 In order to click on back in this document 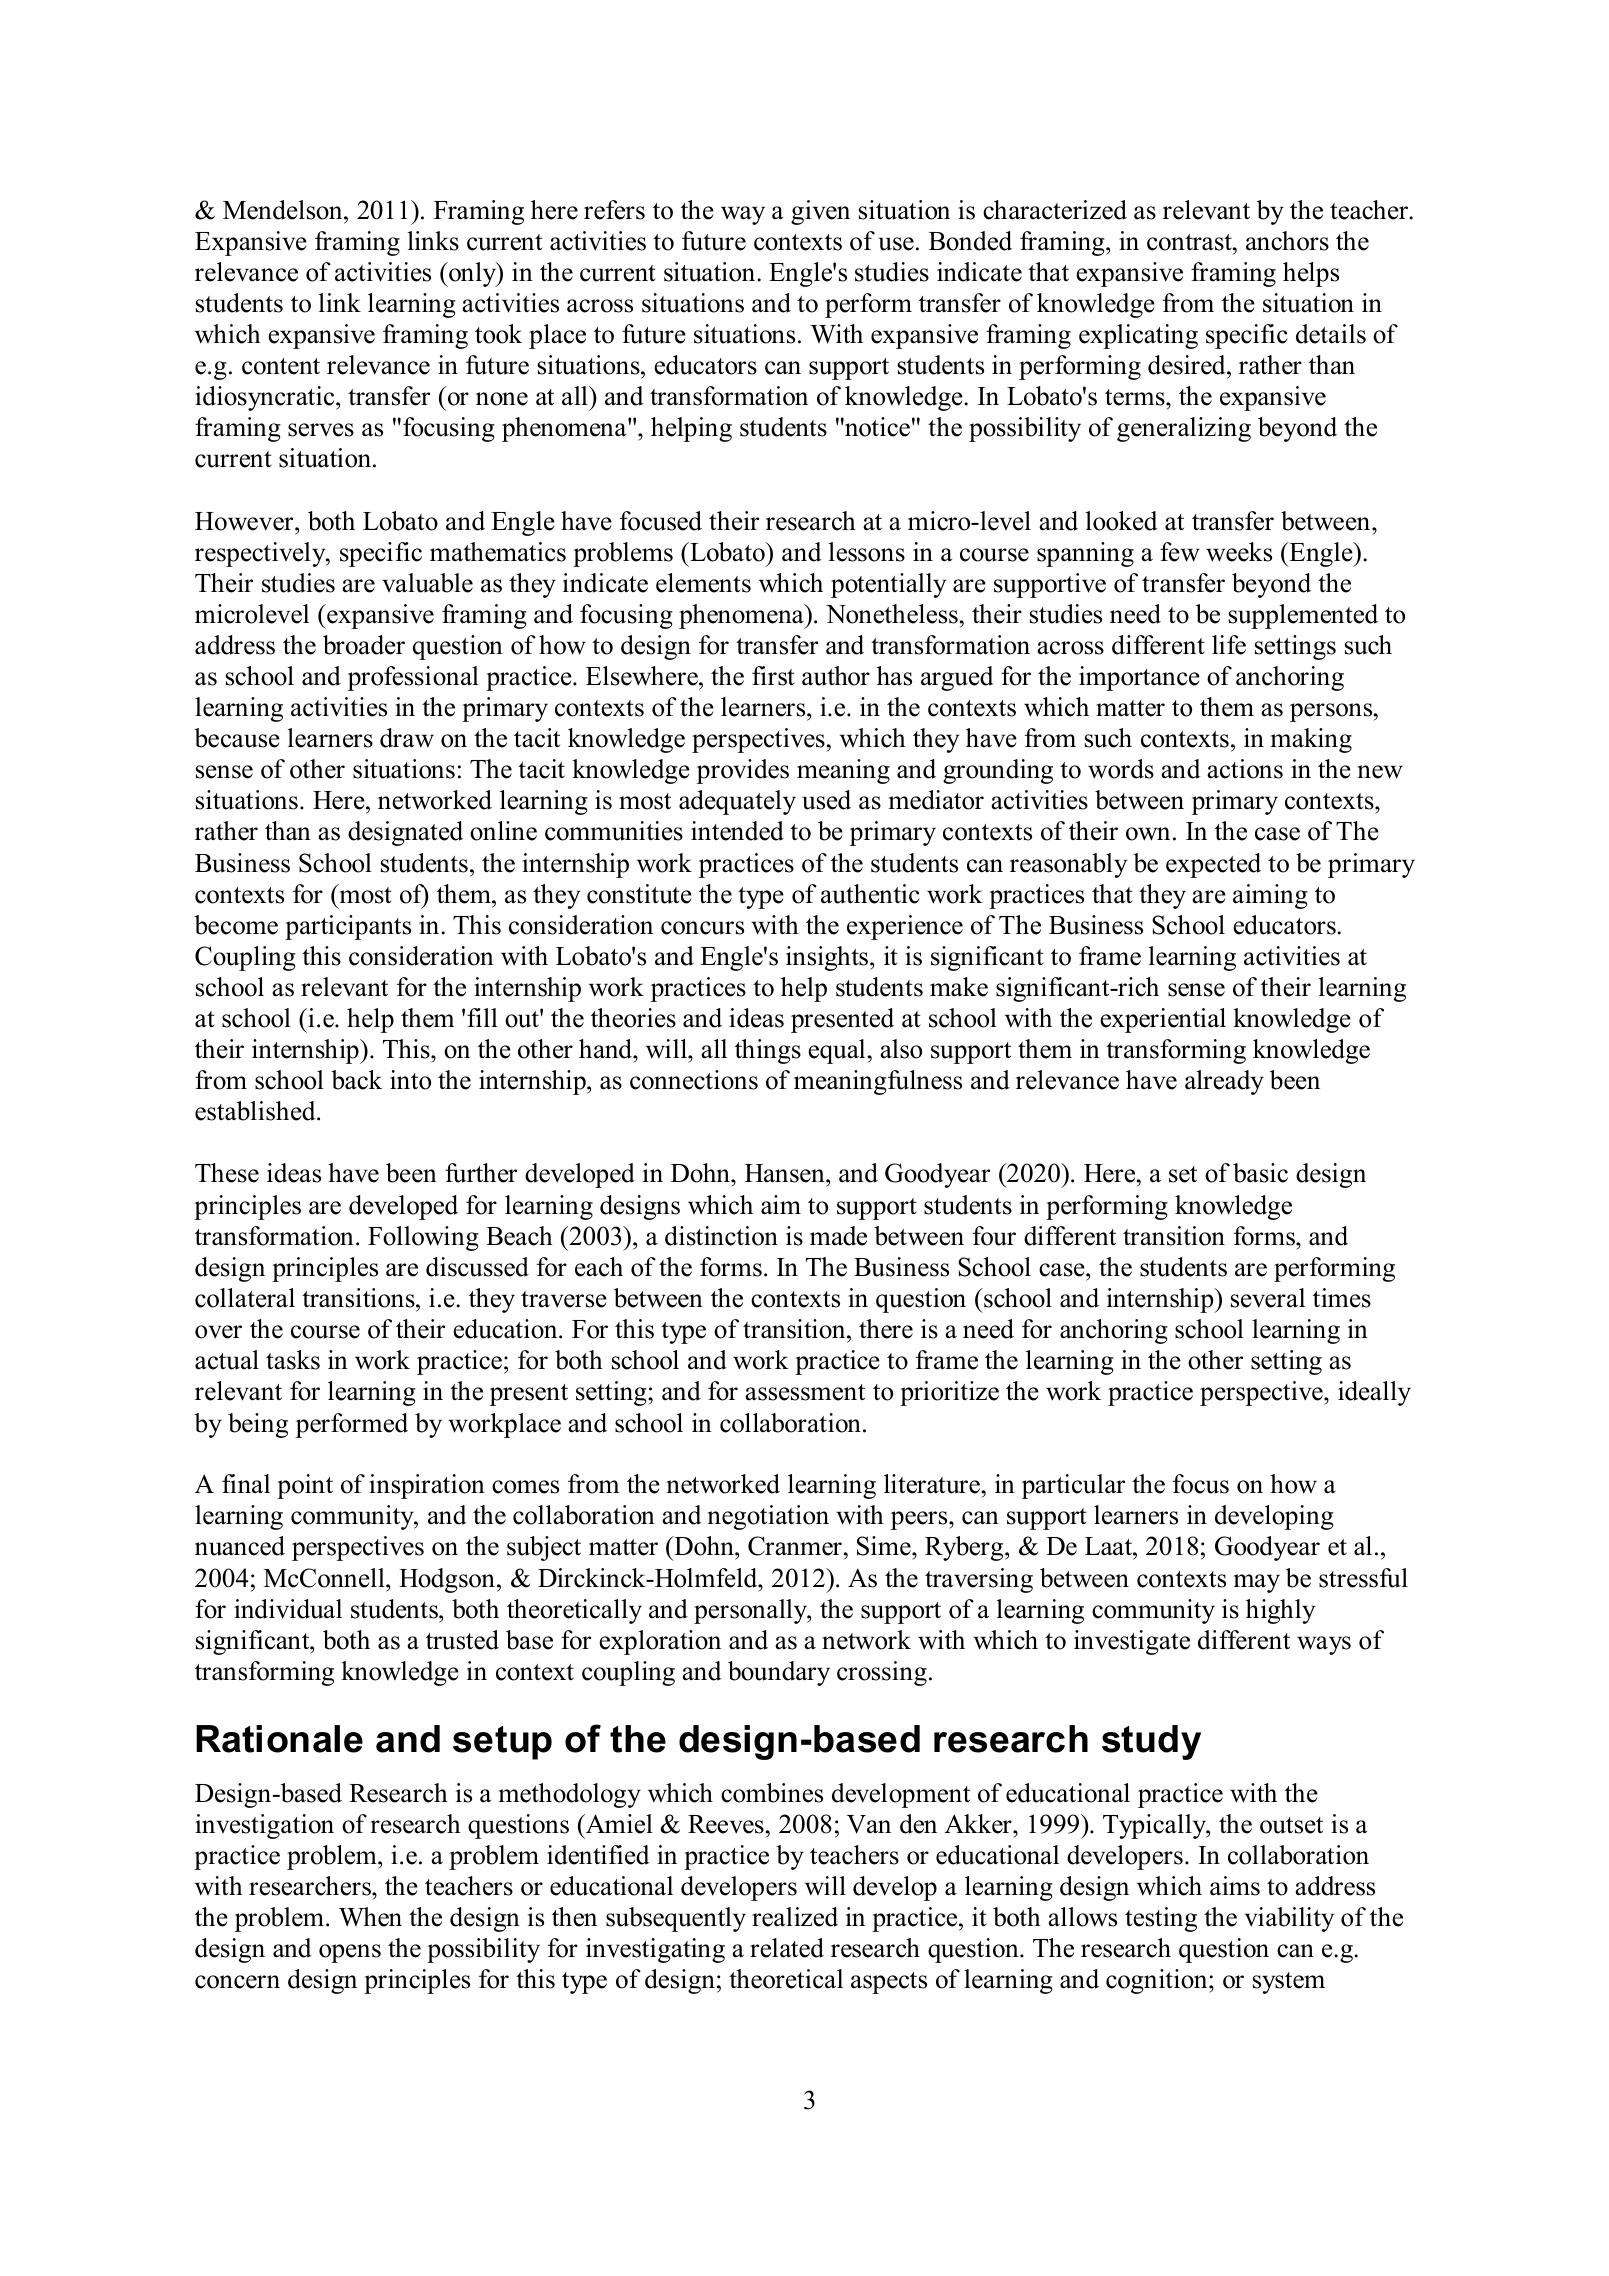, I will do `click(356, 1080)`.
